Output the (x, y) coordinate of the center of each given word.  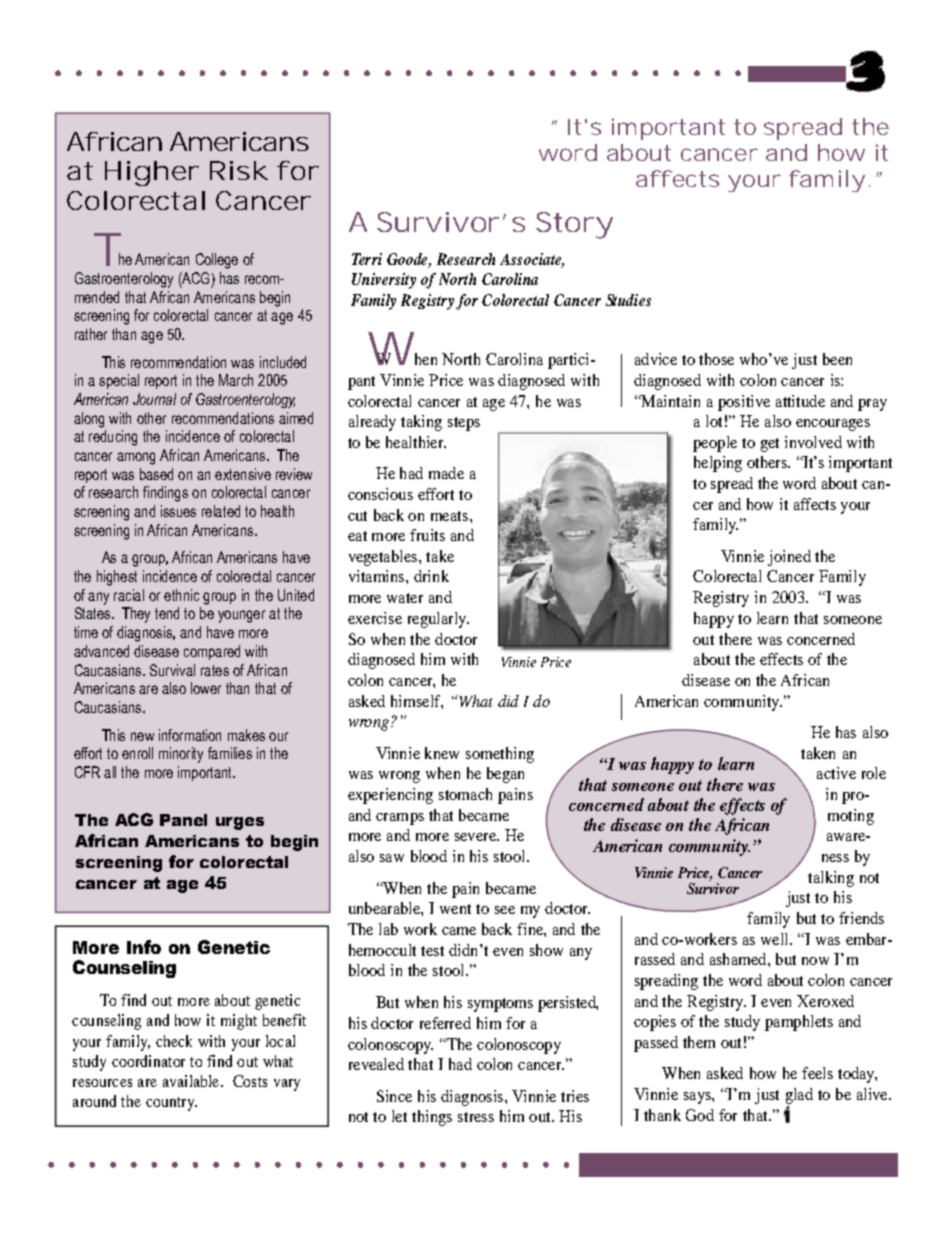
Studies (628, 300)
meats (449, 516)
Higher (152, 173)
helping (718, 464)
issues (178, 511)
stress (476, 1117)
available (192, 1081)
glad (799, 1096)
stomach (465, 794)
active (836, 773)
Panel (183, 820)
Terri (367, 259)
